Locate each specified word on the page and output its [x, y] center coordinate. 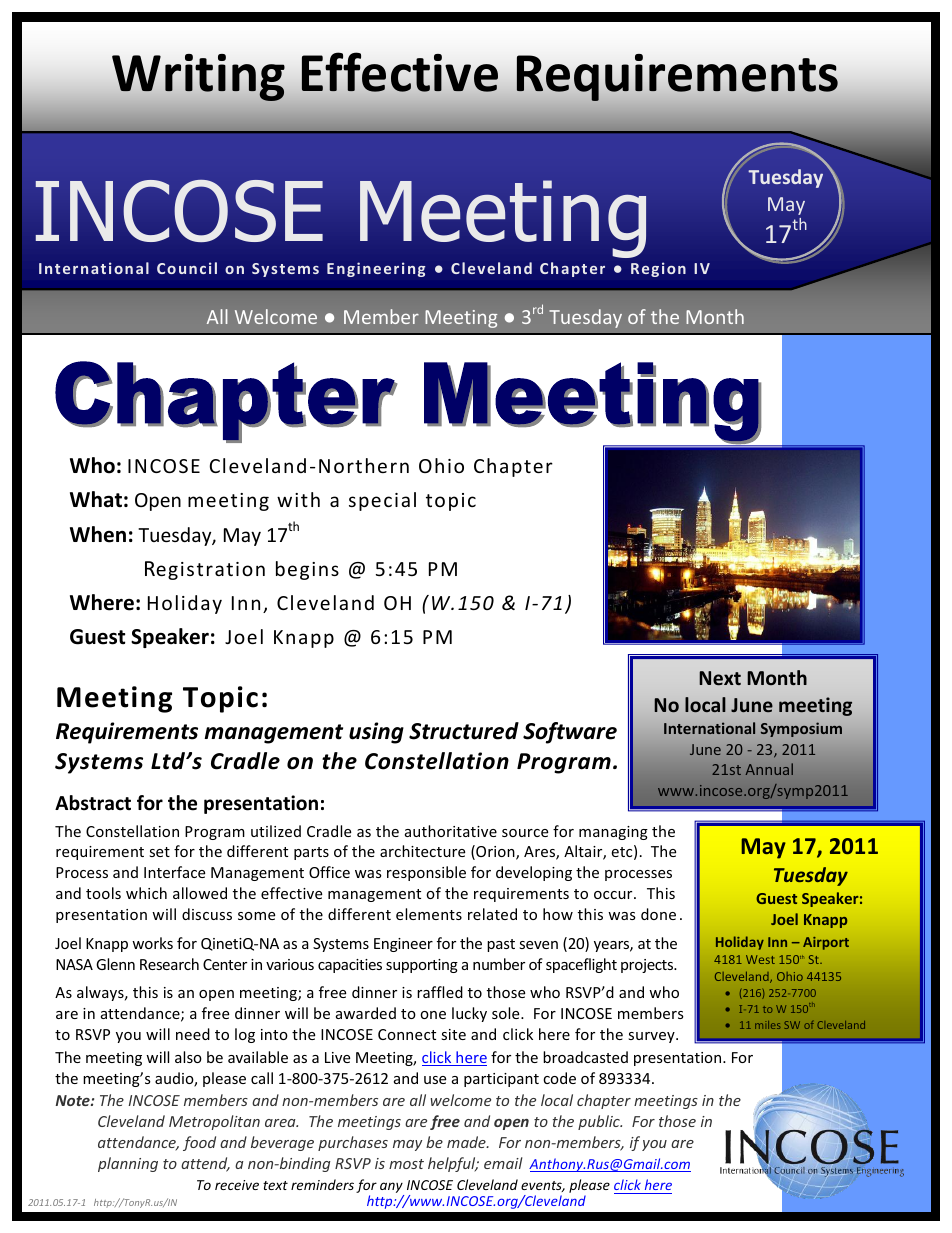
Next [720, 678]
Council [187, 268]
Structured [464, 731]
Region [658, 269]
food [199, 1143]
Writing [198, 77]
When [98, 534]
